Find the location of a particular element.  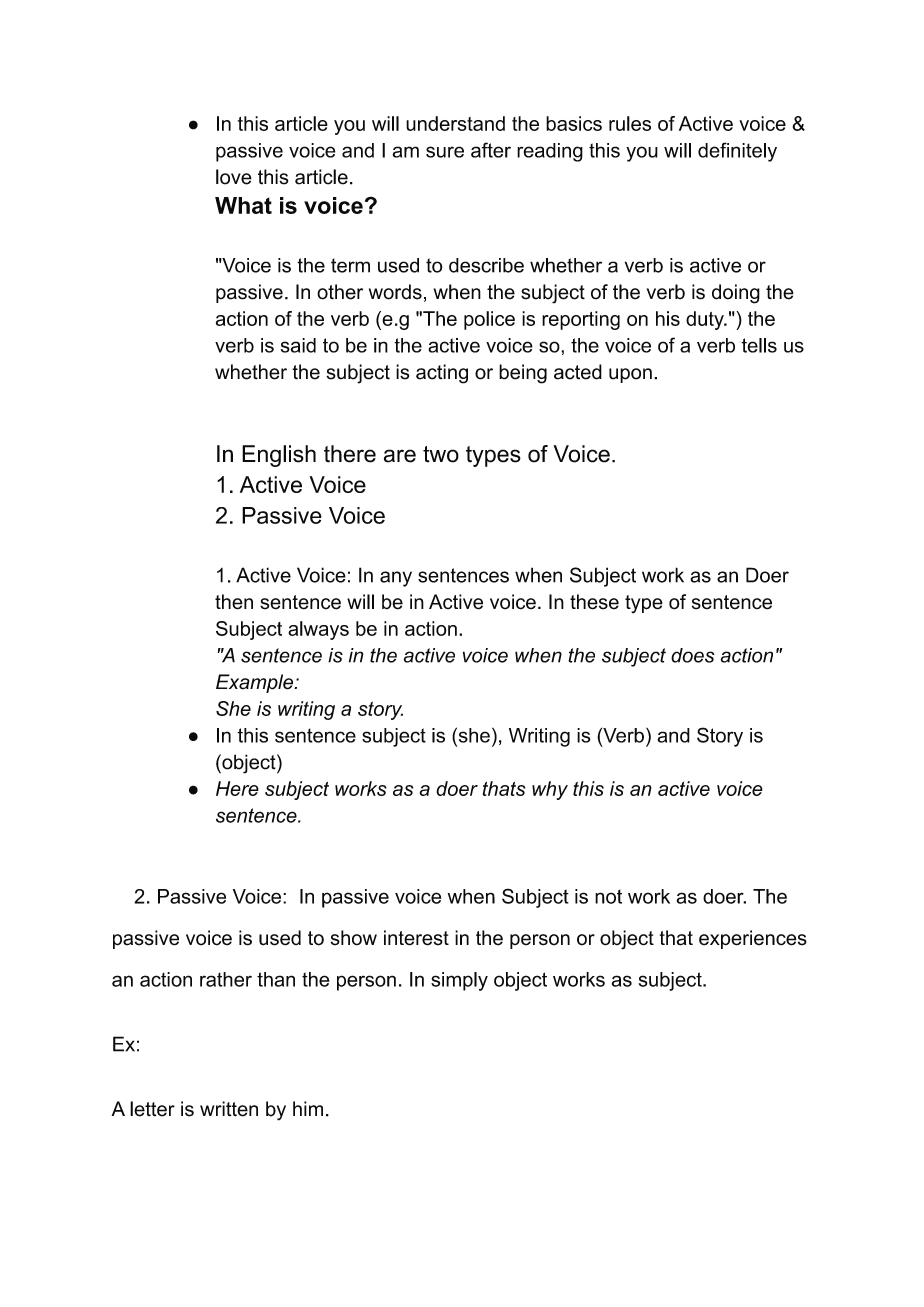

definitely is located at coordinates (737, 152).
